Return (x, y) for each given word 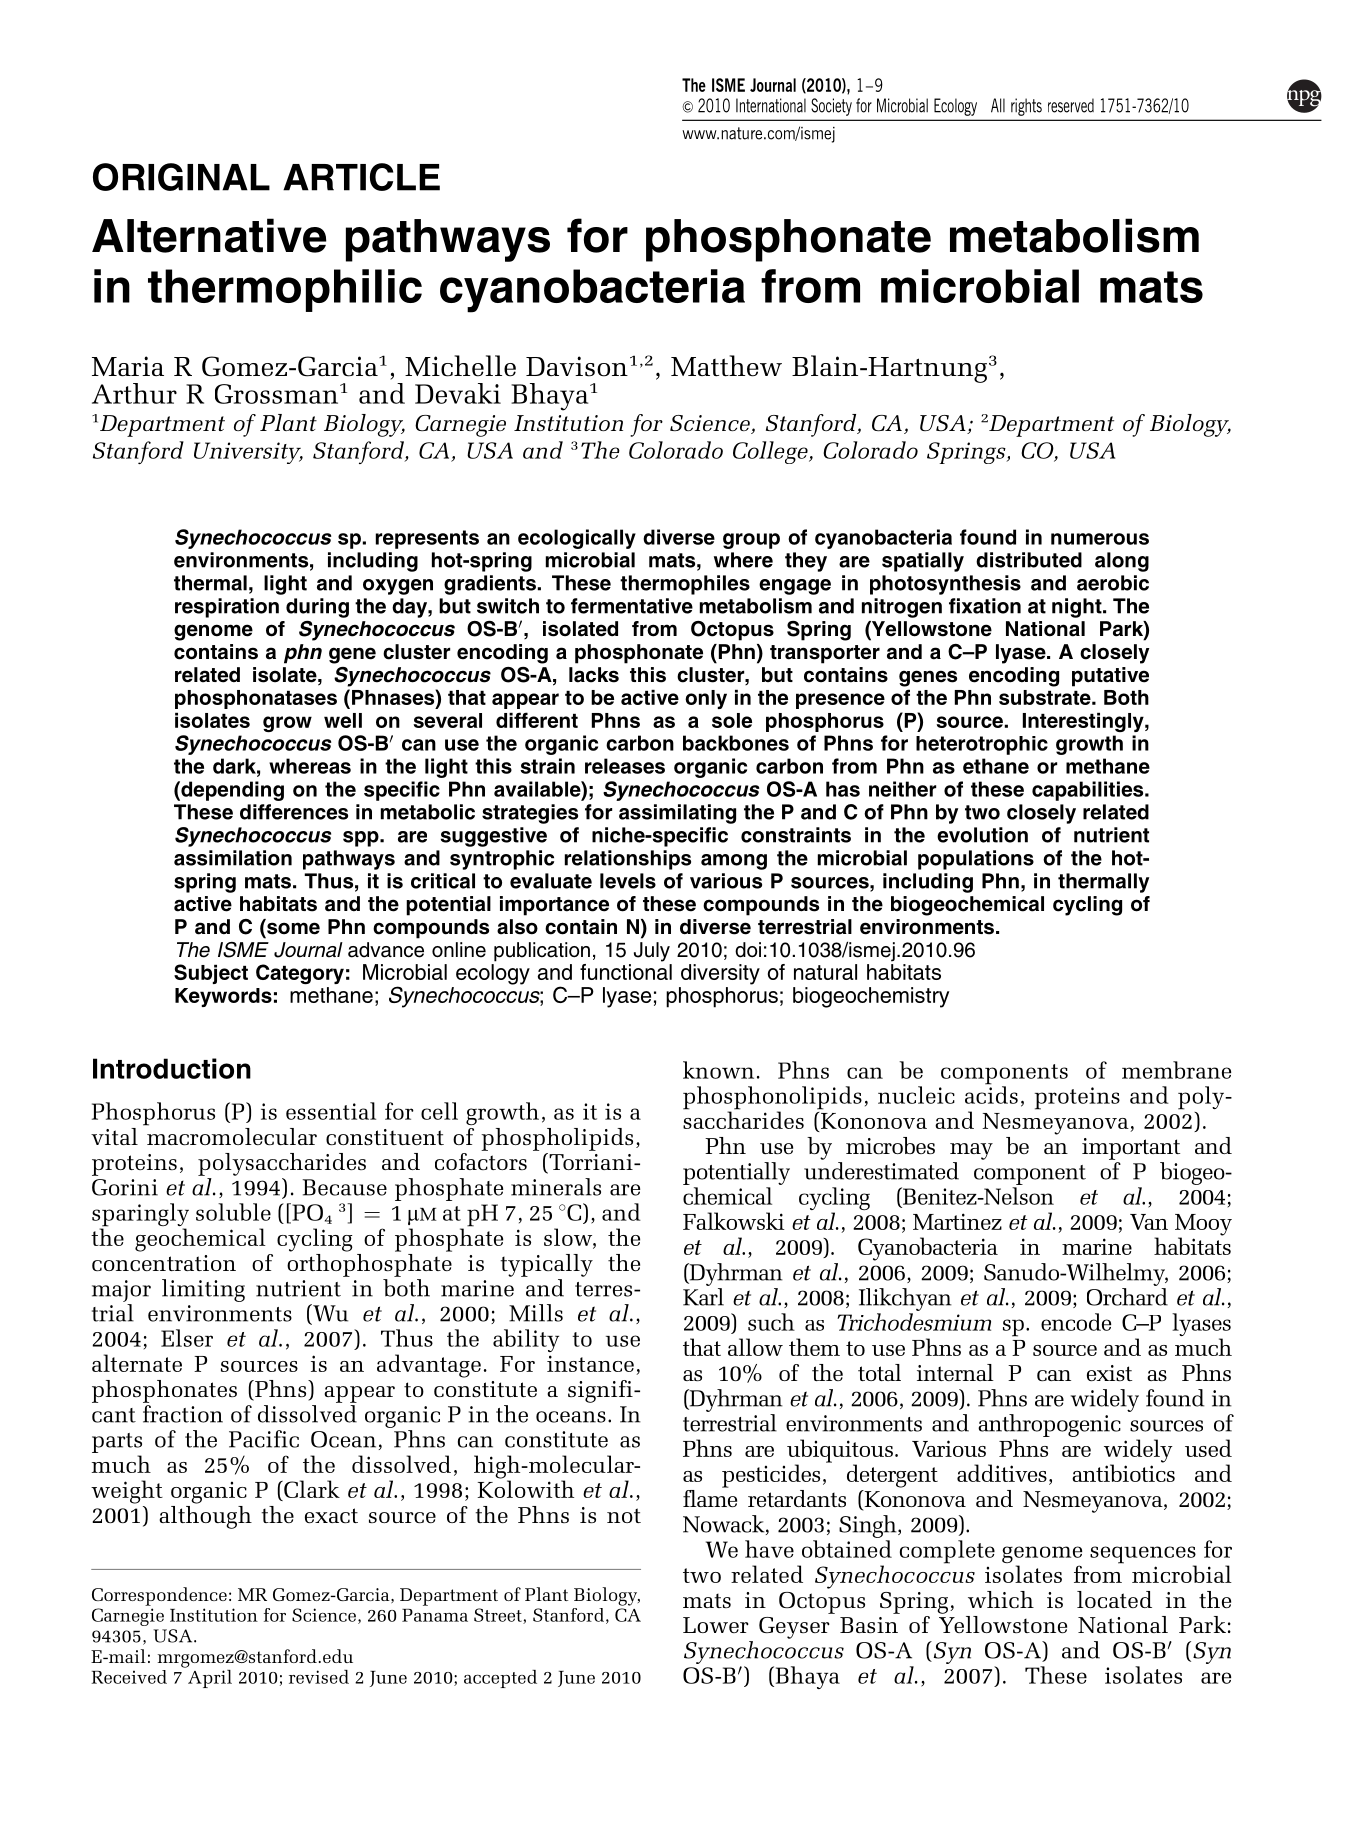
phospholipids (557, 1139)
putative (1110, 677)
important (1131, 1149)
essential (331, 1111)
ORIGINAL (181, 177)
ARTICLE (361, 177)
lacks (594, 675)
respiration (227, 608)
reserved (1071, 105)
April (209, 1677)
